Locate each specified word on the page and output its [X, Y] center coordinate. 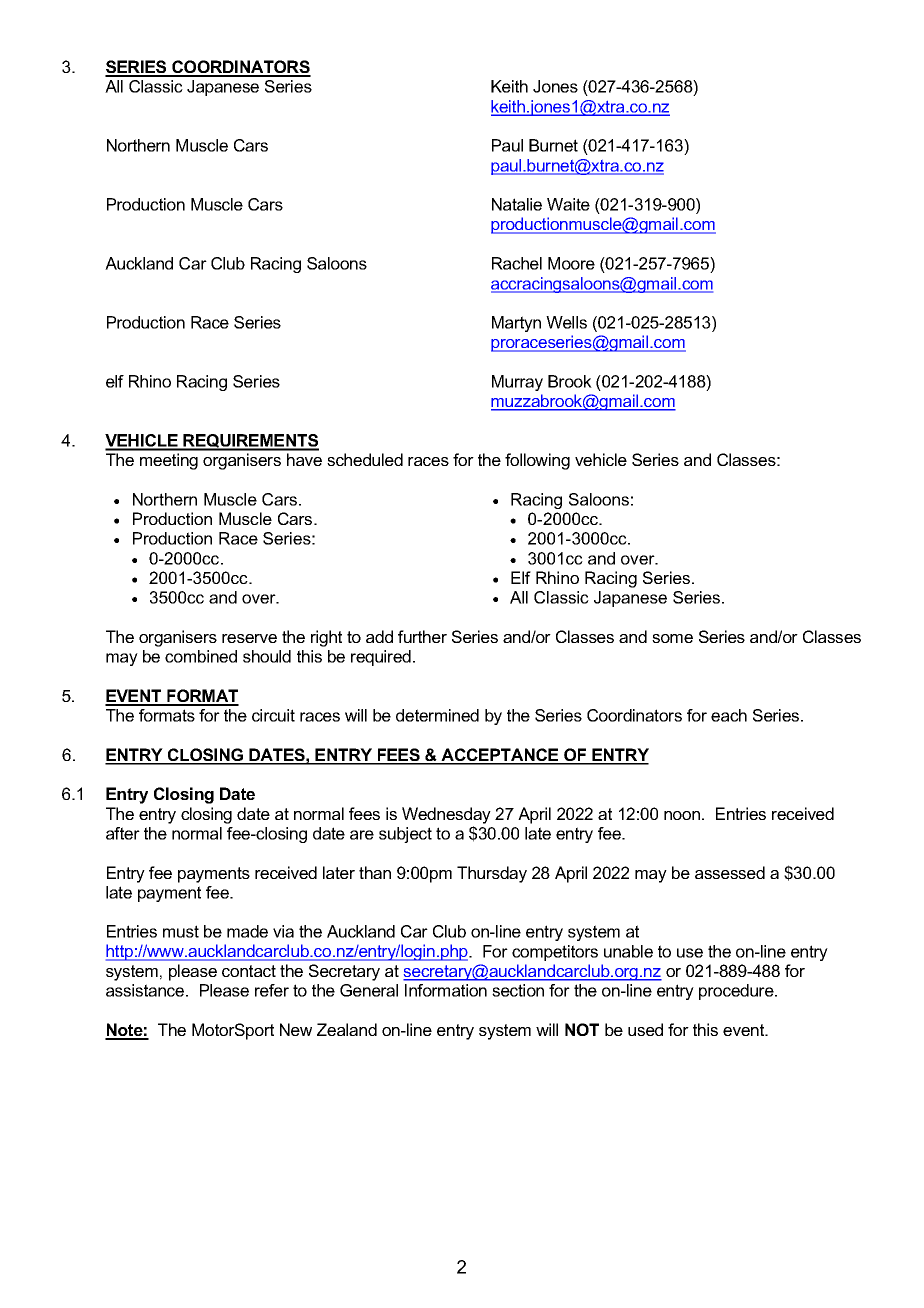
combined [201, 656]
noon [682, 815]
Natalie [517, 204]
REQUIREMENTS [250, 442]
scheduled [365, 459]
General [369, 990]
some [672, 638]
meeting [169, 461]
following [537, 461]
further [422, 636]
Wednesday [446, 815]
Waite [568, 204]
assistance [146, 990]
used [645, 1029]
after [123, 833]
